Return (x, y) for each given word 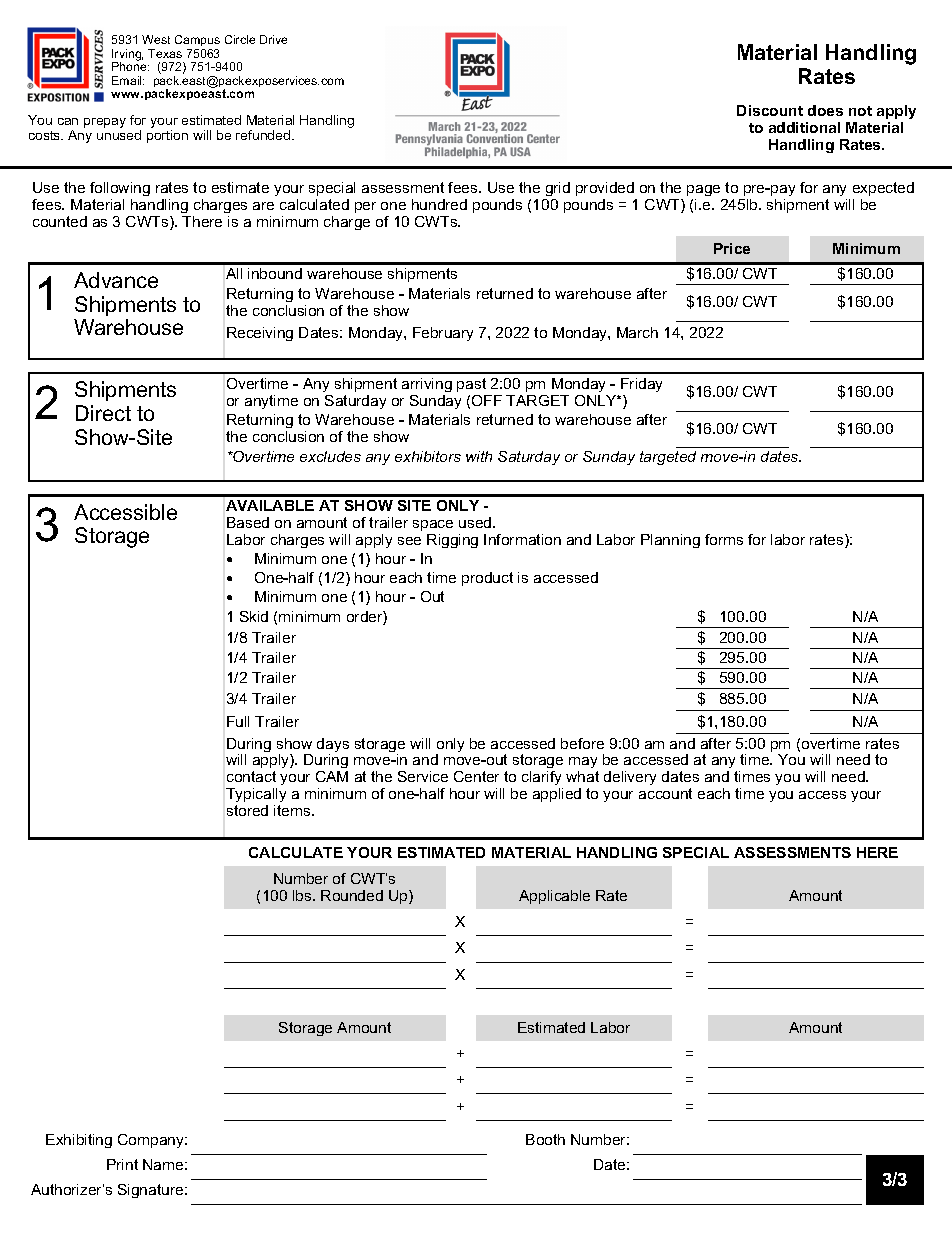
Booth (545, 1139)
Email (128, 80)
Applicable (554, 897)
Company (152, 1141)
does (825, 110)
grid (558, 189)
